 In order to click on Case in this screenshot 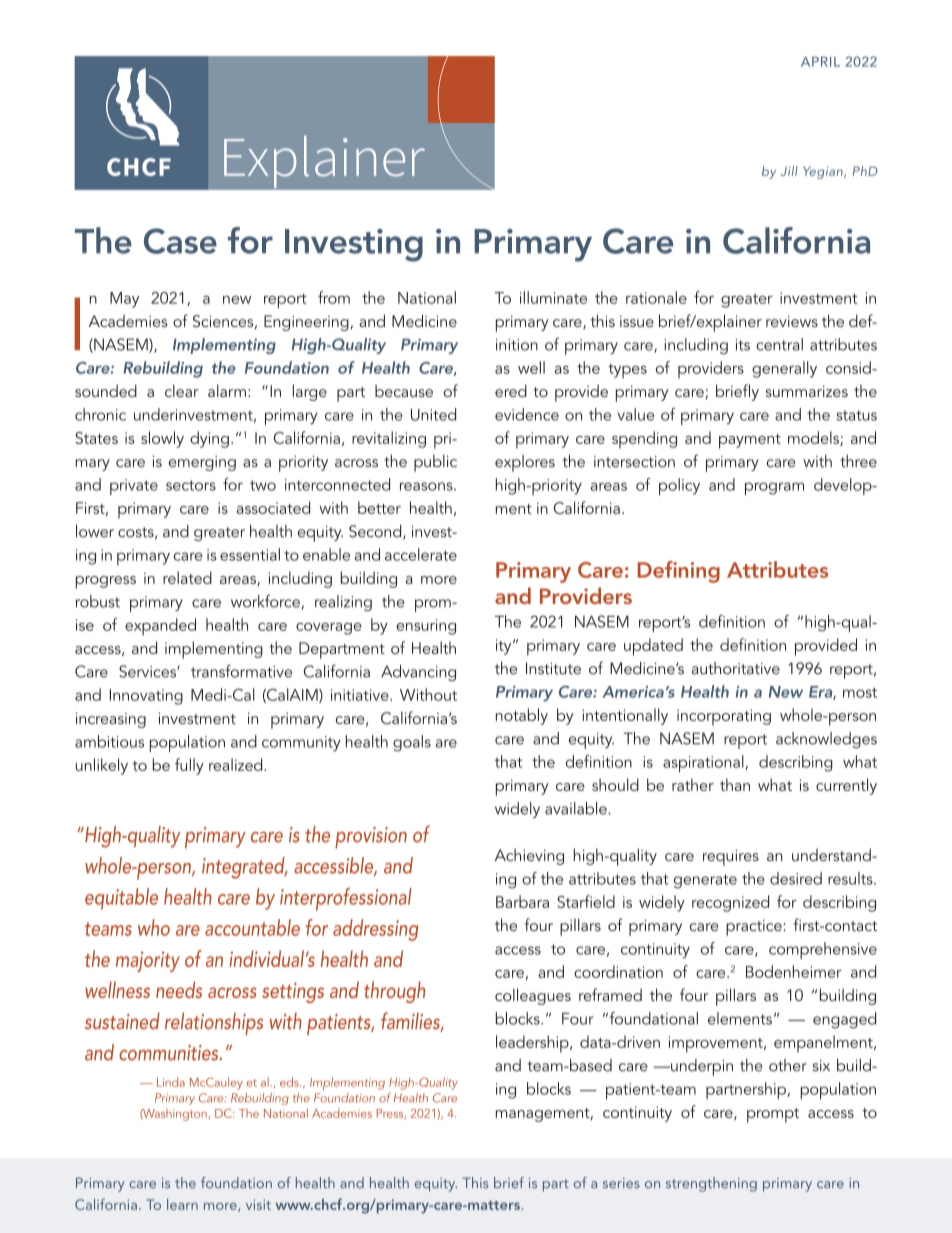, I will do `click(180, 241)`.
